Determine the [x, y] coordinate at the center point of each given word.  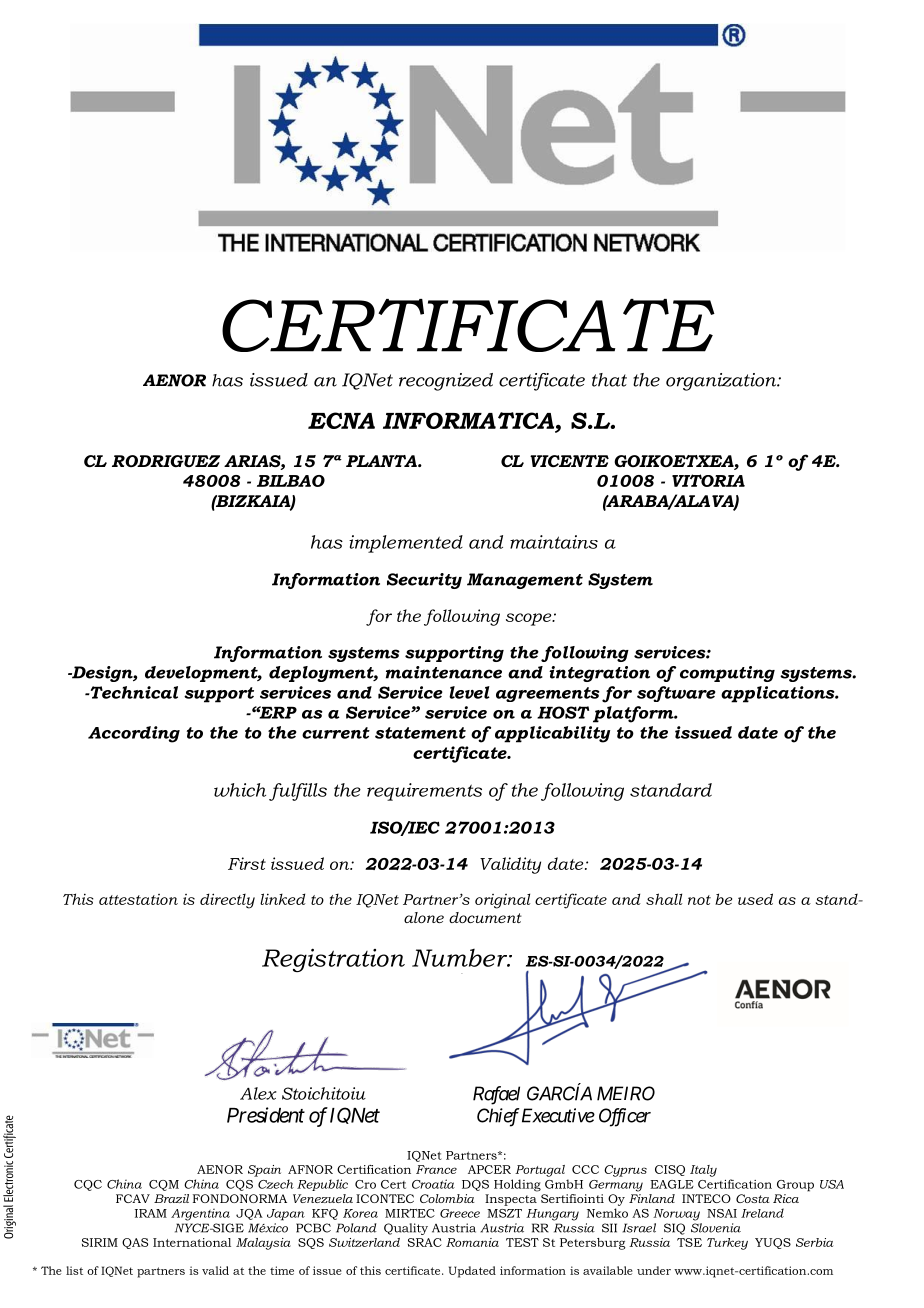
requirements [424, 792]
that [609, 380]
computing [727, 674]
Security [424, 581]
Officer [625, 1117]
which [240, 790]
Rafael [496, 1095]
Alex [258, 1093]
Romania [472, 1242]
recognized [446, 382]
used [755, 899]
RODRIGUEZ [166, 461]
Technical [133, 692]
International [192, 1242]
